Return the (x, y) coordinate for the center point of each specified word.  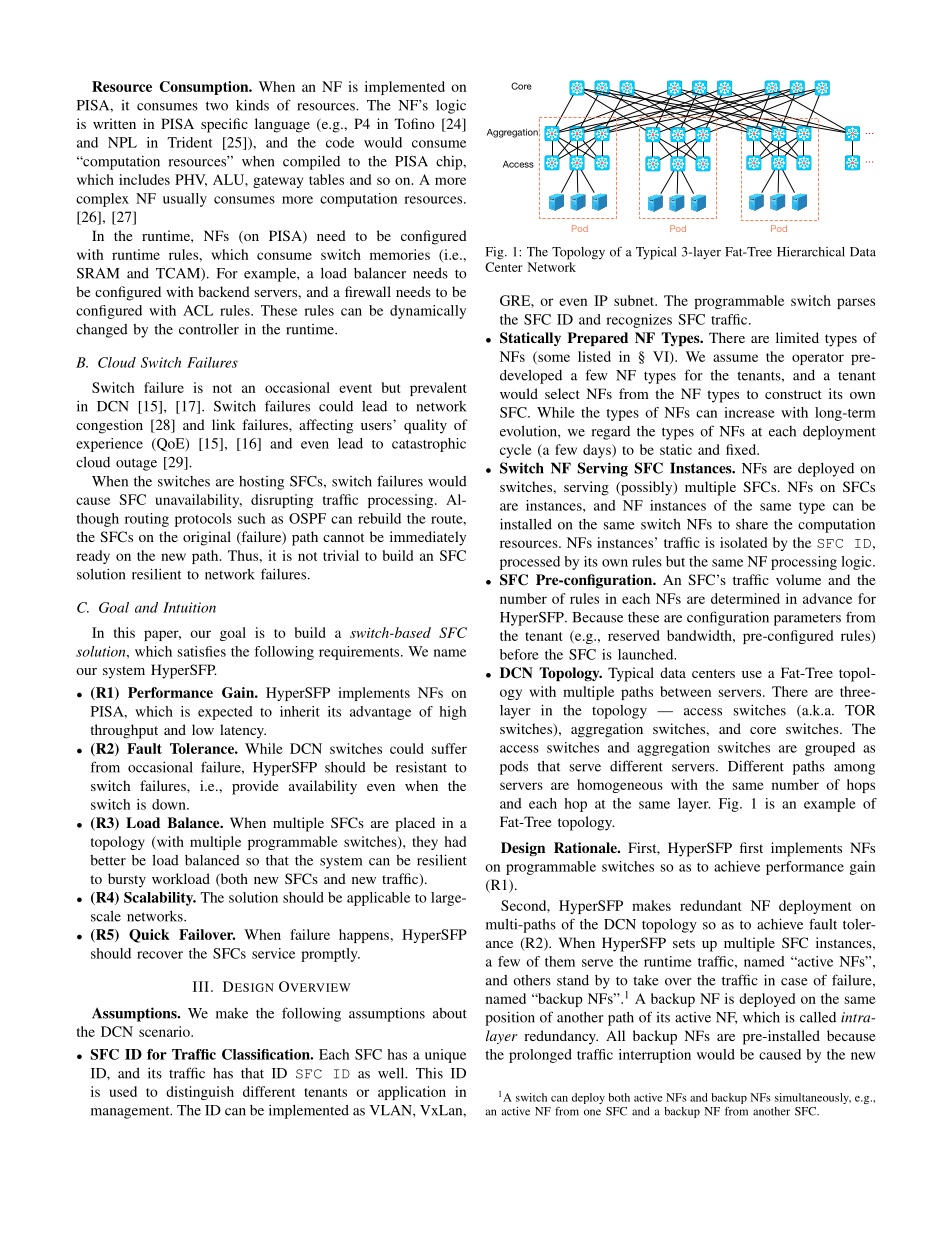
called (818, 1017)
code (340, 142)
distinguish (200, 1093)
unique (445, 1056)
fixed (742, 449)
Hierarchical (811, 252)
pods (514, 768)
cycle (516, 451)
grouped (830, 749)
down (170, 804)
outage (136, 464)
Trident (190, 142)
